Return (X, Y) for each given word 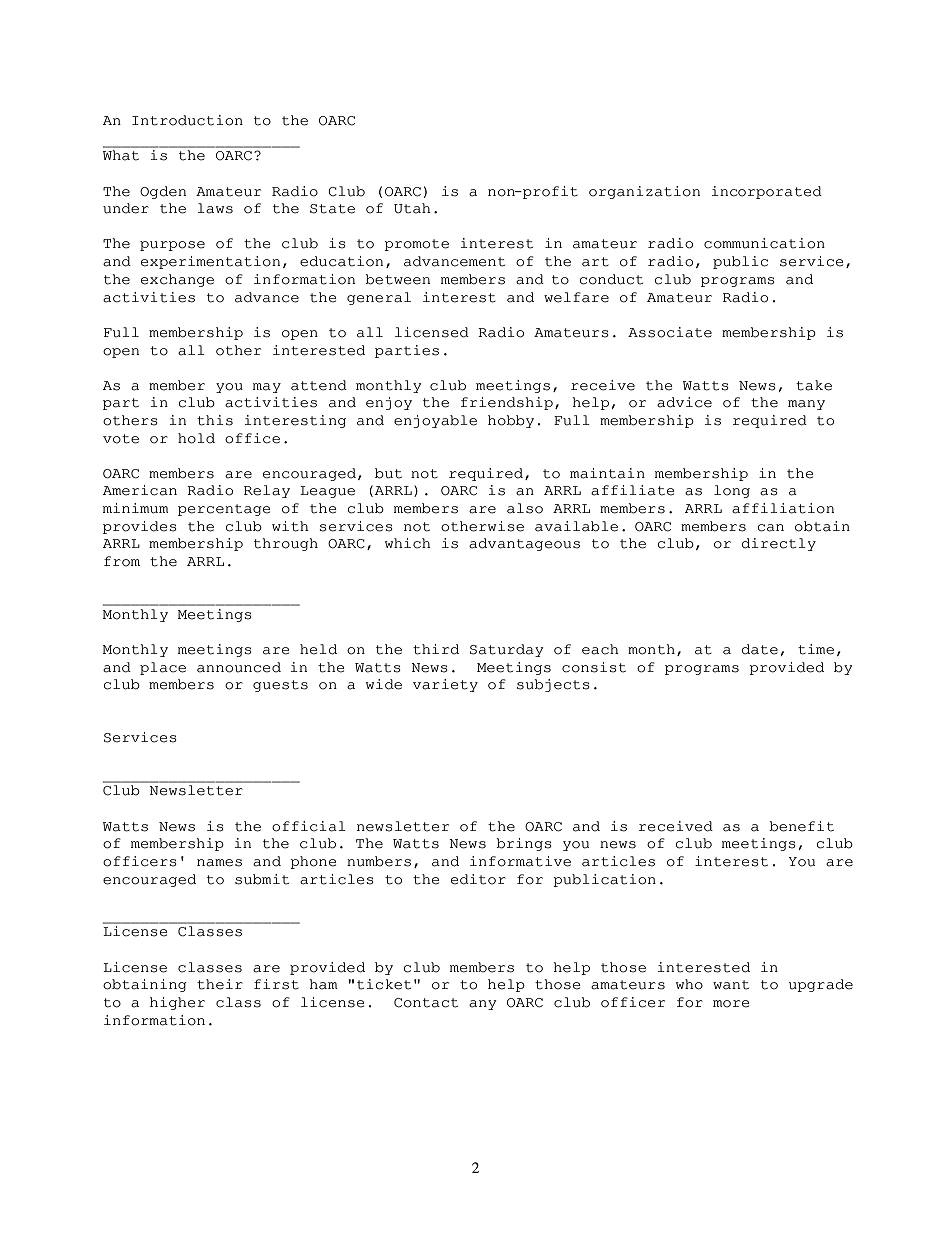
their (220, 984)
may (267, 388)
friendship (507, 403)
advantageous (524, 544)
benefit (801, 826)
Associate (670, 332)
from (122, 561)
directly (779, 544)
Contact (426, 1003)
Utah (412, 208)
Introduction (187, 120)
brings (523, 844)
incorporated (767, 192)
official (309, 826)
